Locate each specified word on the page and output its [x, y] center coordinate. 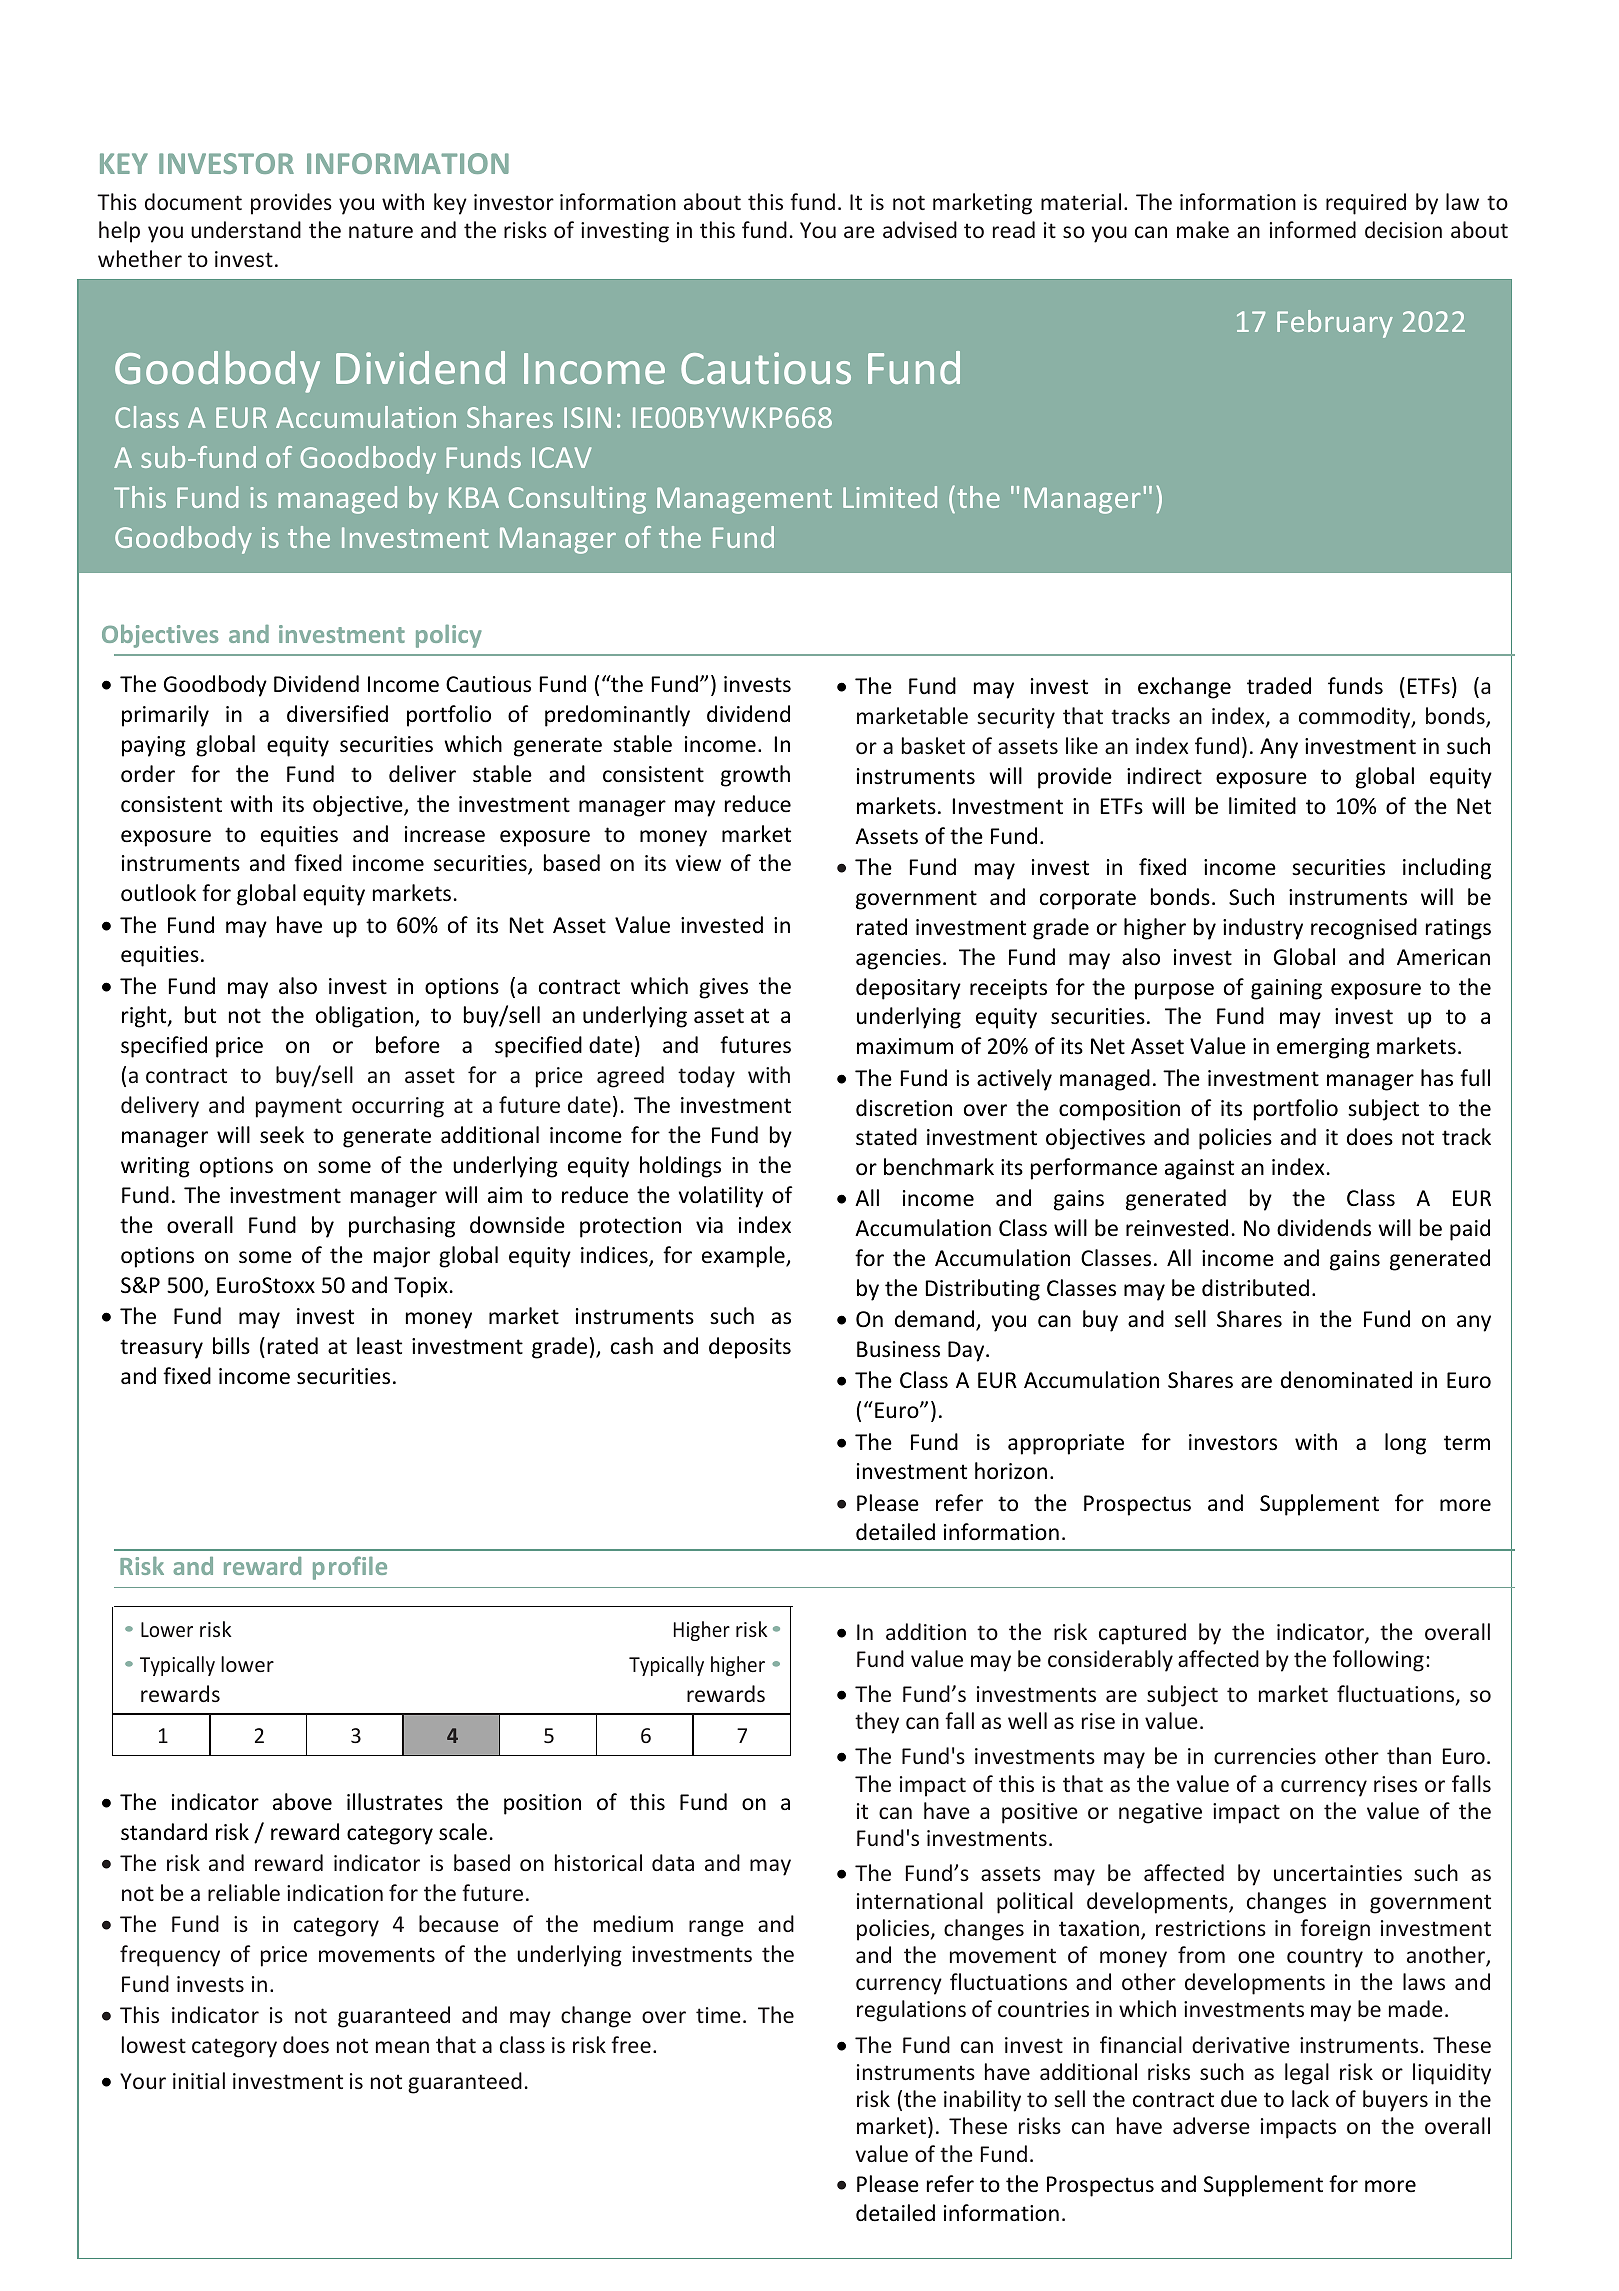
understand [246, 229]
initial [199, 2080]
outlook [158, 893]
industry [1263, 929]
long [1405, 1444]
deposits [750, 1348]
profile [350, 1568]
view [698, 863]
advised [920, 229]
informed [1313, 229]
